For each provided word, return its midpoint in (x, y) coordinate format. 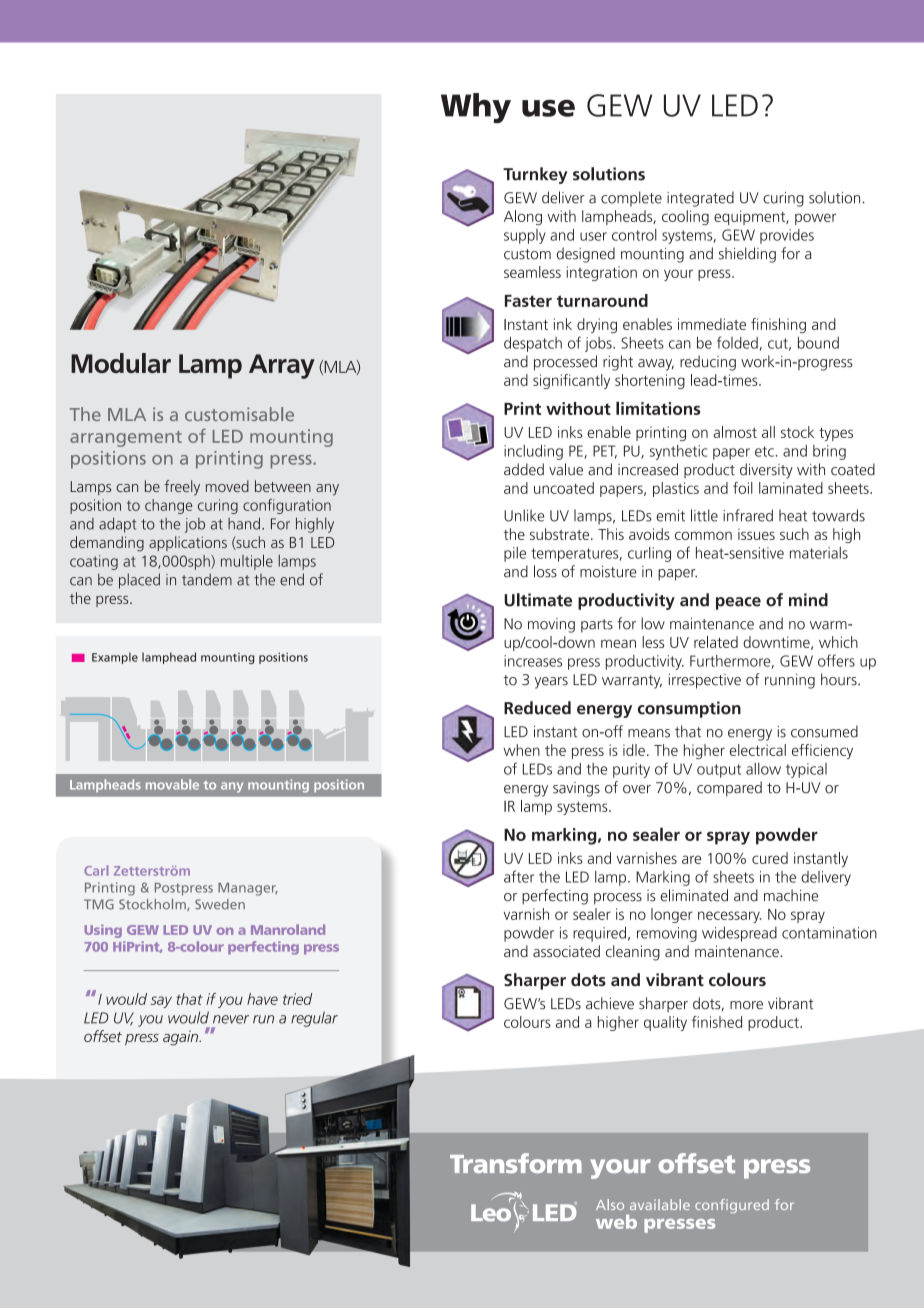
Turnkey (535, 175)
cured (770, 858)
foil (743, 488)
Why (476, 108)
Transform (516, 1163)
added (524, 469)
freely (182, 488)
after (519, 876)
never (231, 1019)
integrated (700, 199)
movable (172, 784)
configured (732, 1206)
